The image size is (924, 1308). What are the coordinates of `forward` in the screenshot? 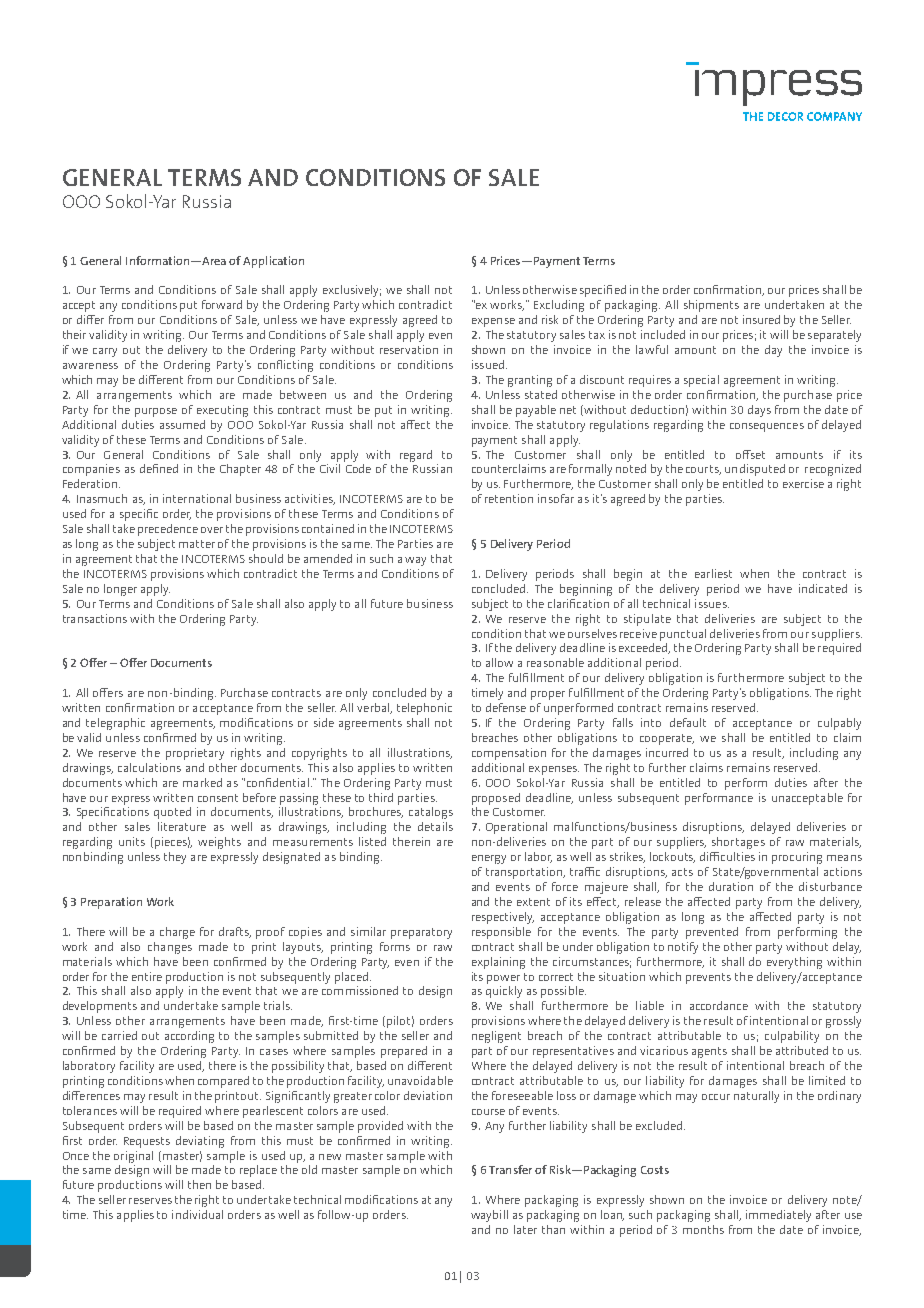 It's located at (222, 304).
